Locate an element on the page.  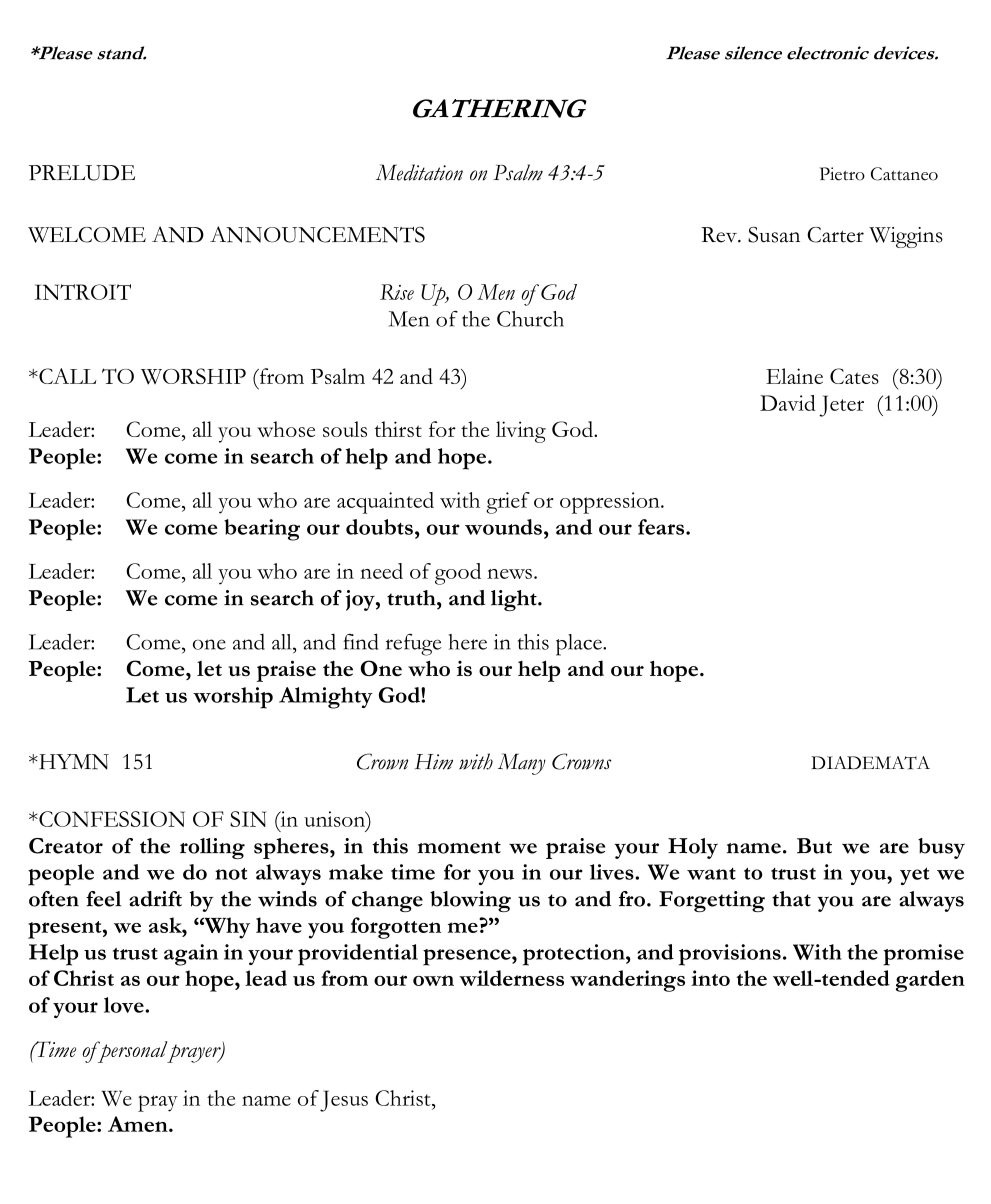
place is located at coordinates (580, 645).
